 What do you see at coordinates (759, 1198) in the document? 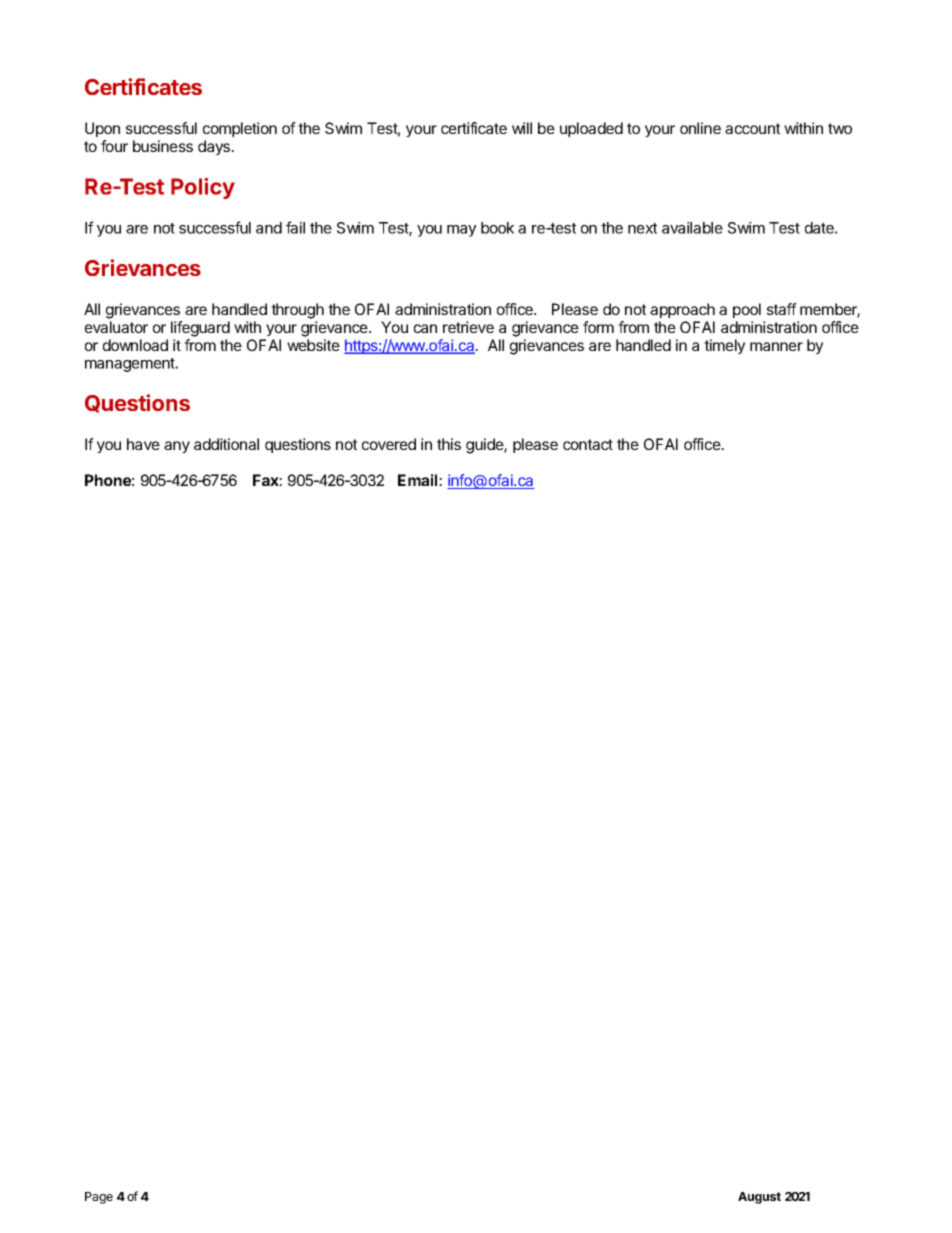
I see `August` at bounding box center [759, 1198].
